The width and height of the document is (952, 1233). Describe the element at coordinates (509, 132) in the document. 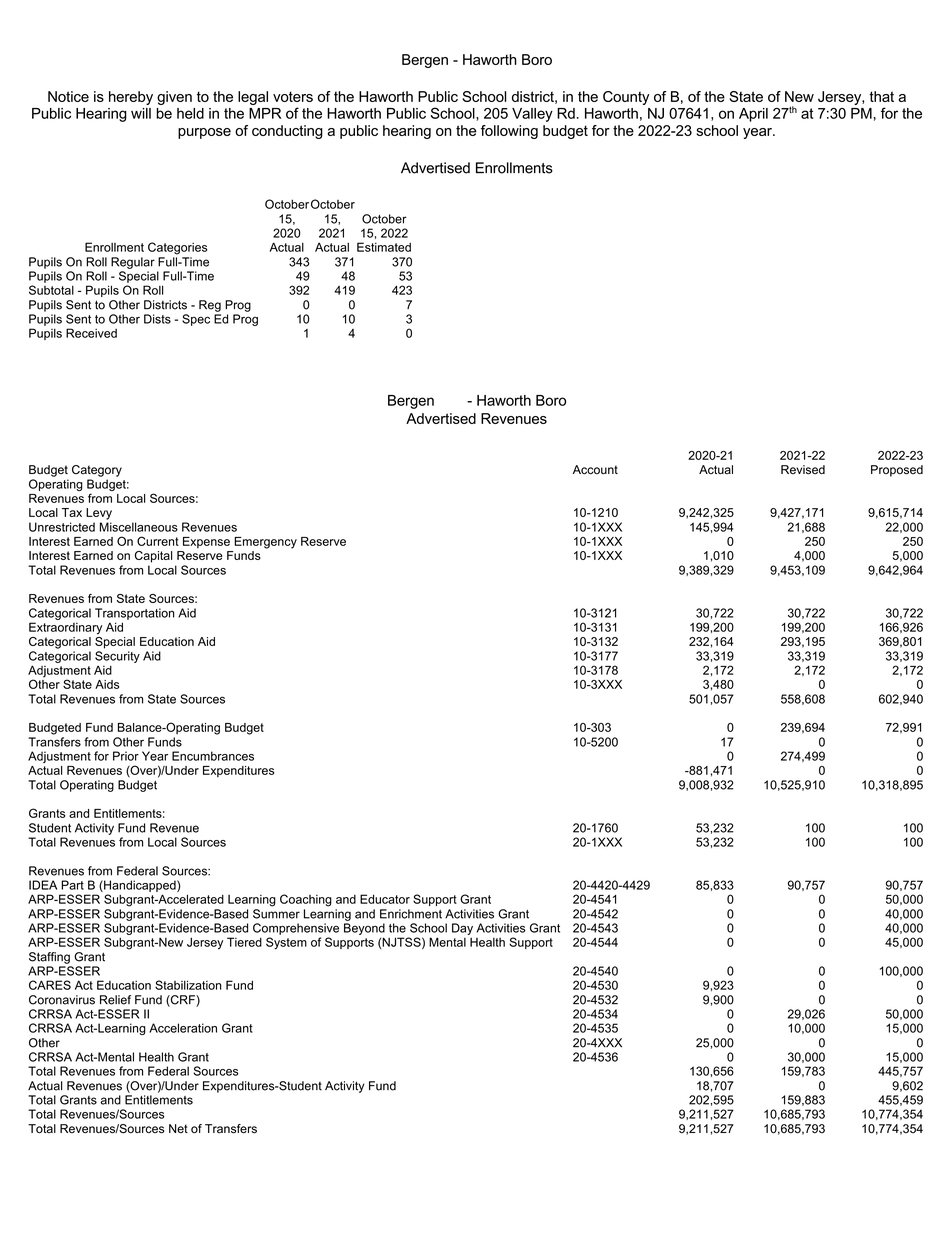

I see `following` at that location.
